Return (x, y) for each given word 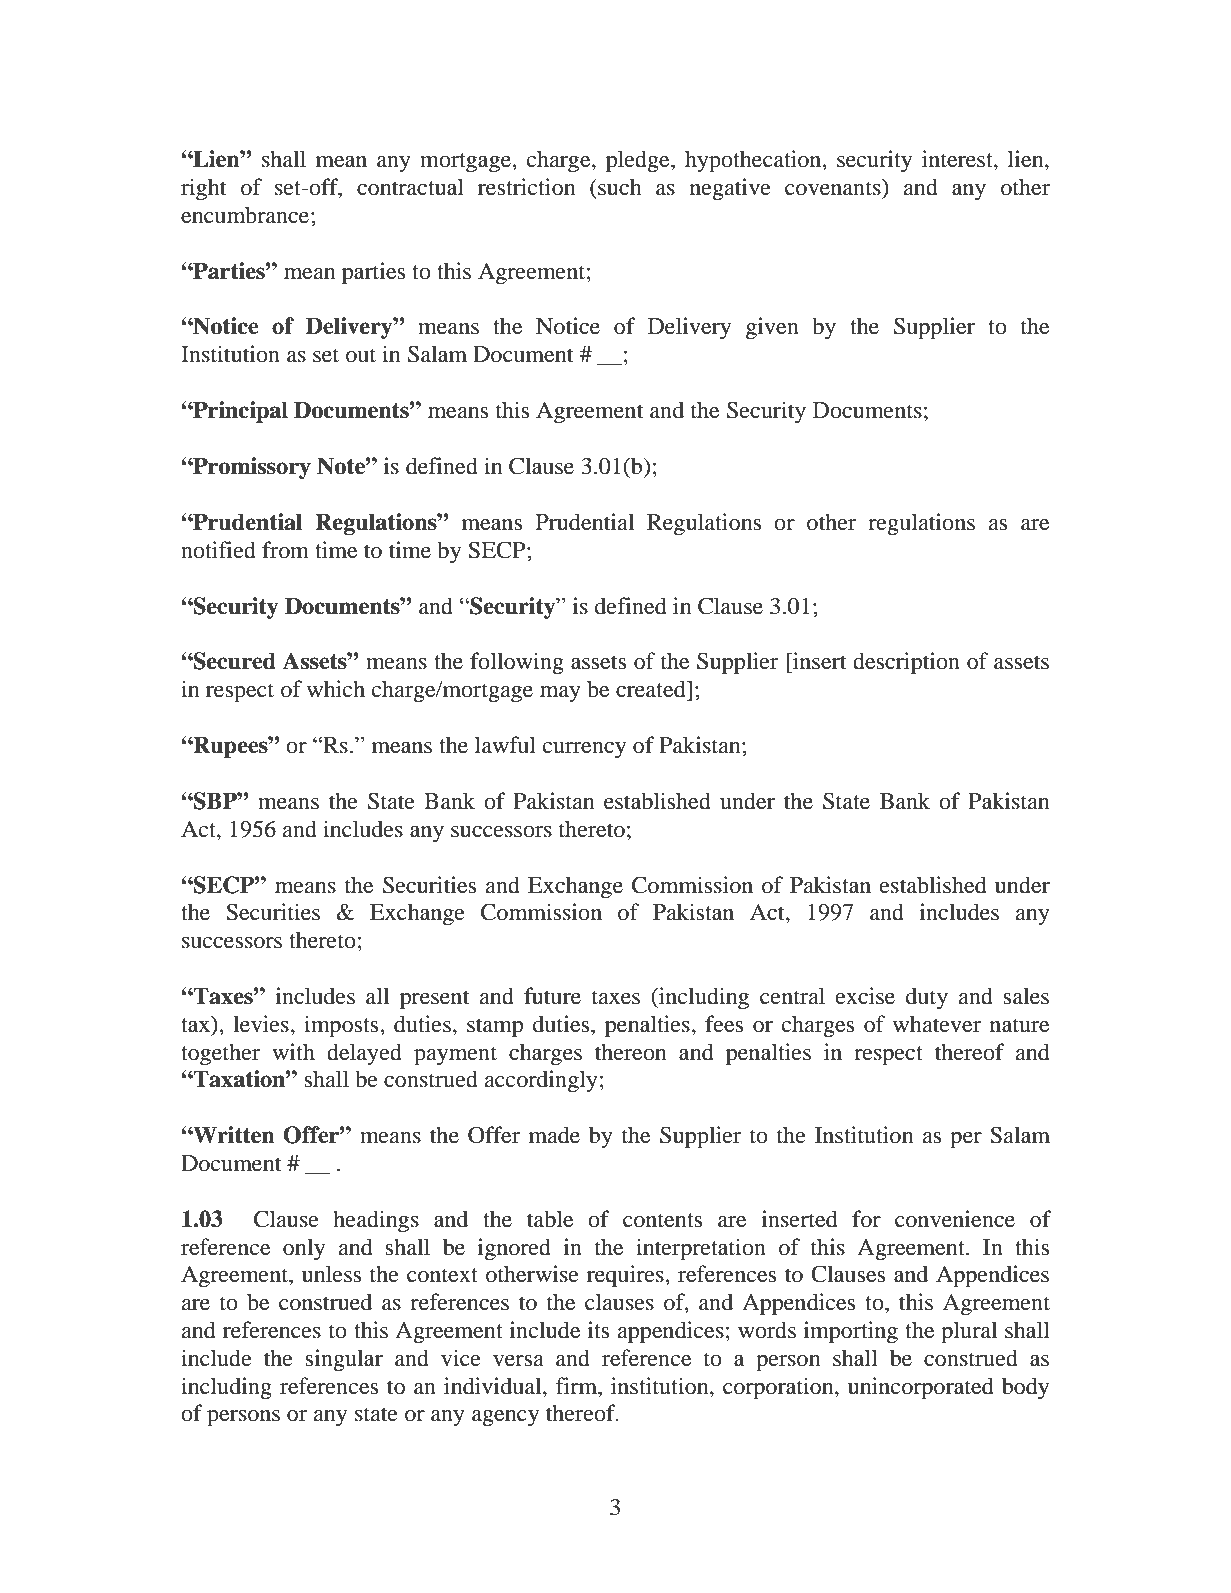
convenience (955, 1219)
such (619, 187)
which (336, 689)
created (652, 689)
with (293, 1051)
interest (958, 160)
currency (584, 750)
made (554, 1135)
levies (261, 1024)
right (204, 189)
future (552, 996)
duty (927, 998)
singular (344, 1360)
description (906, 663)
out (361, 355)
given (772, 328)
